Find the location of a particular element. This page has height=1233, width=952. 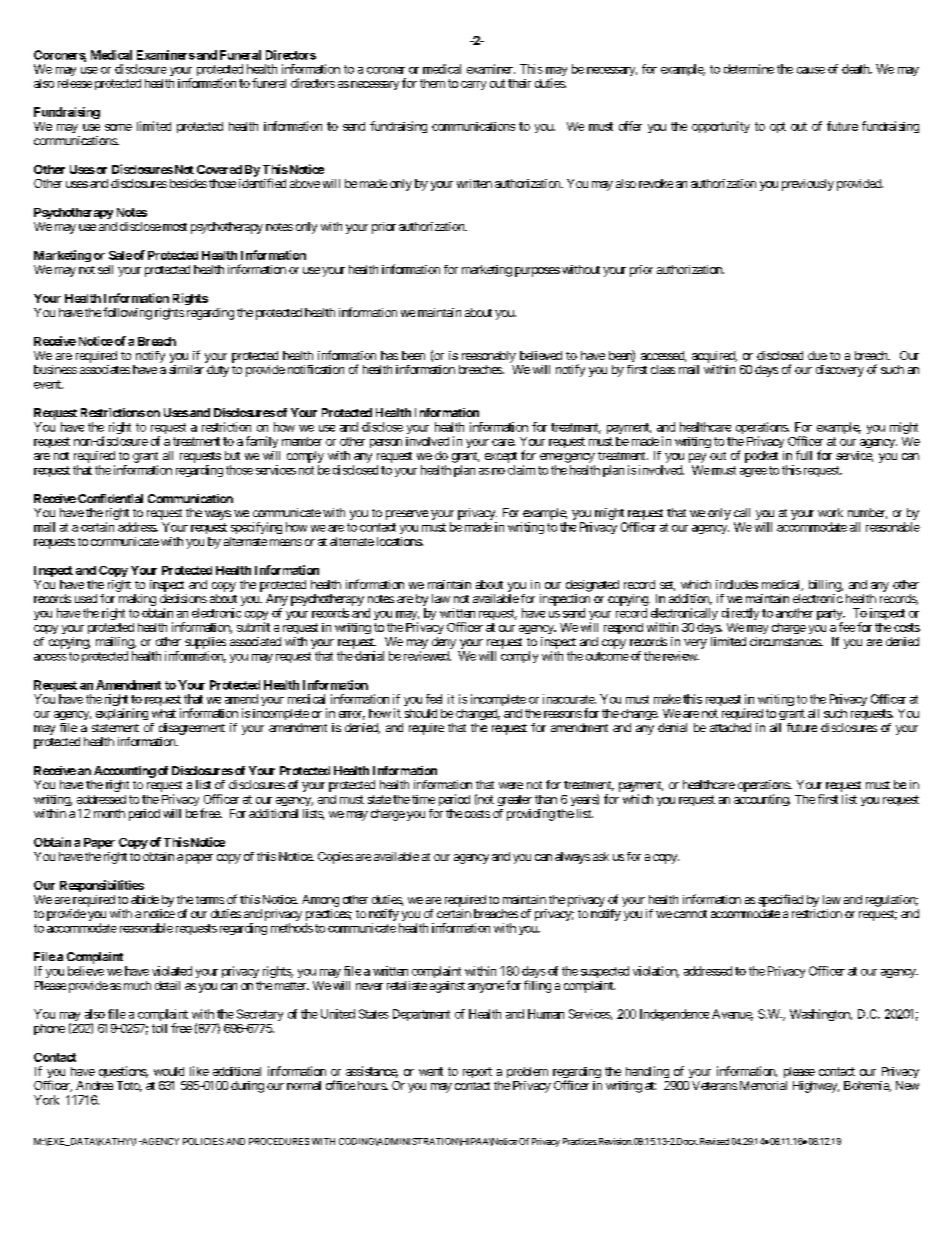

opt is located at coordinates (778, 127).
